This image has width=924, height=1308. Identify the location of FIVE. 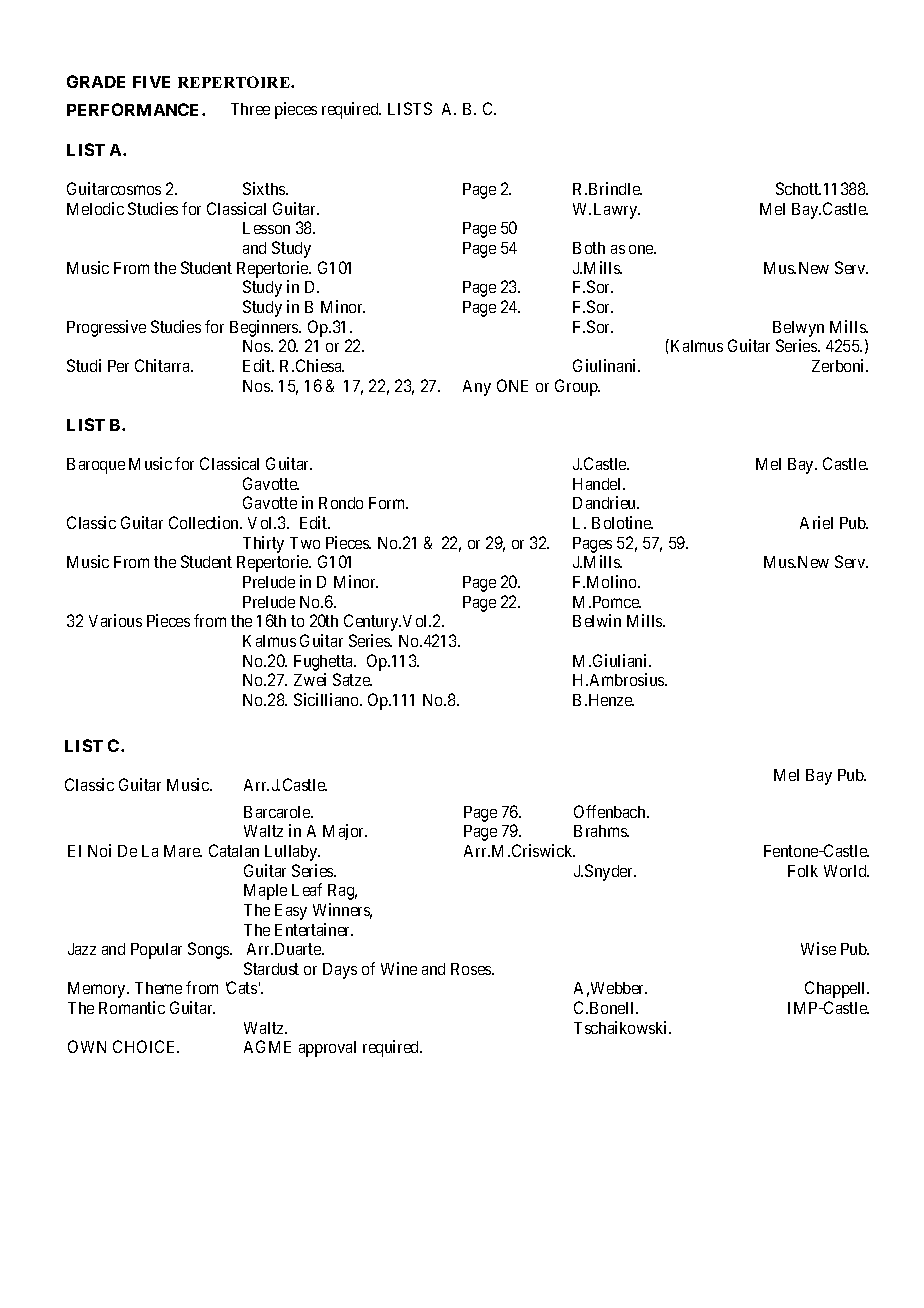
(151, 82).
